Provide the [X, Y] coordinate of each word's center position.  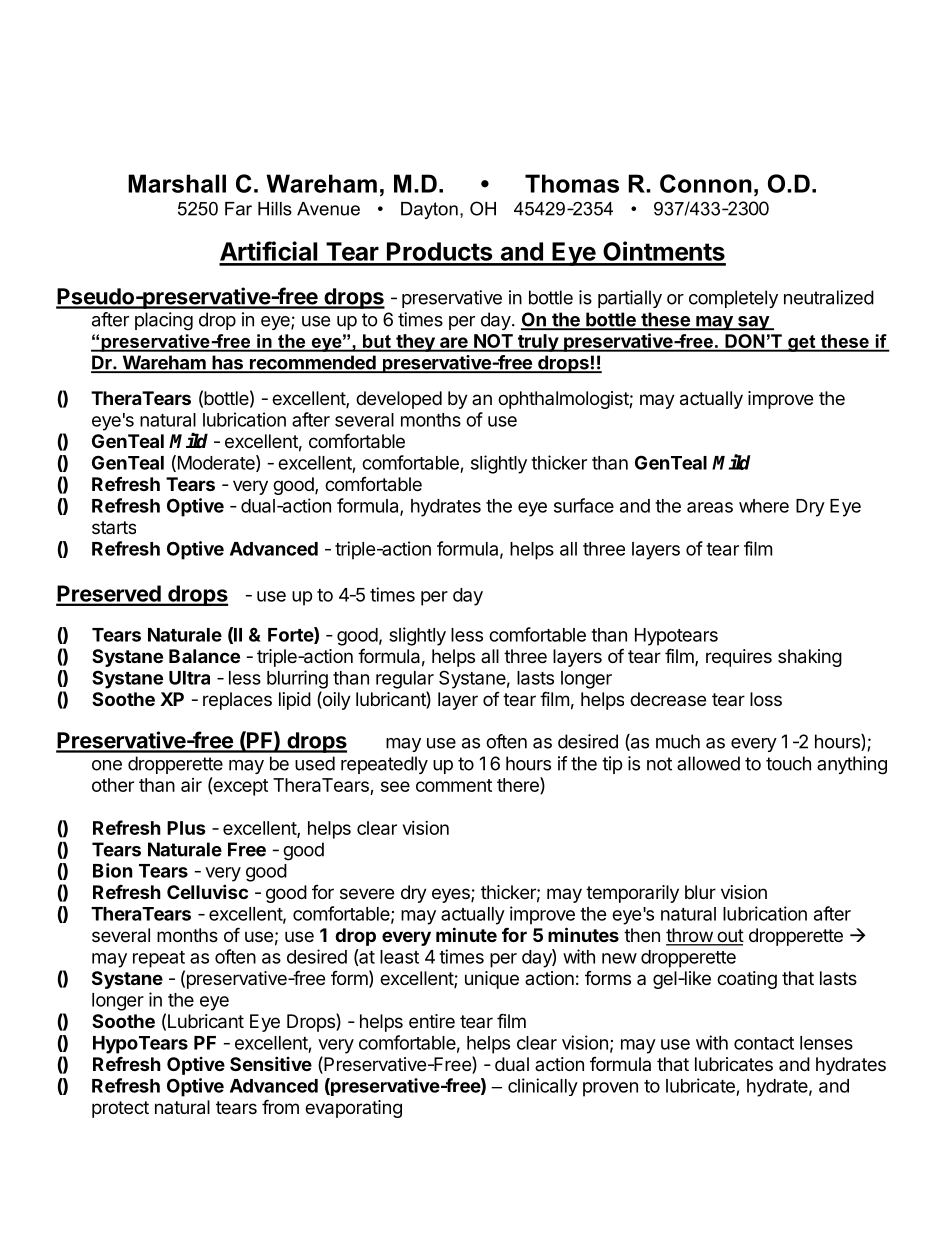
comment [454, 785]
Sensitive [271, 1063]
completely [733, 299]
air [191, 785]
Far [238, 209]
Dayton [429, 210]
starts [114, 527]
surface [584, 505]
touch [788, 763]
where [764, 506]
